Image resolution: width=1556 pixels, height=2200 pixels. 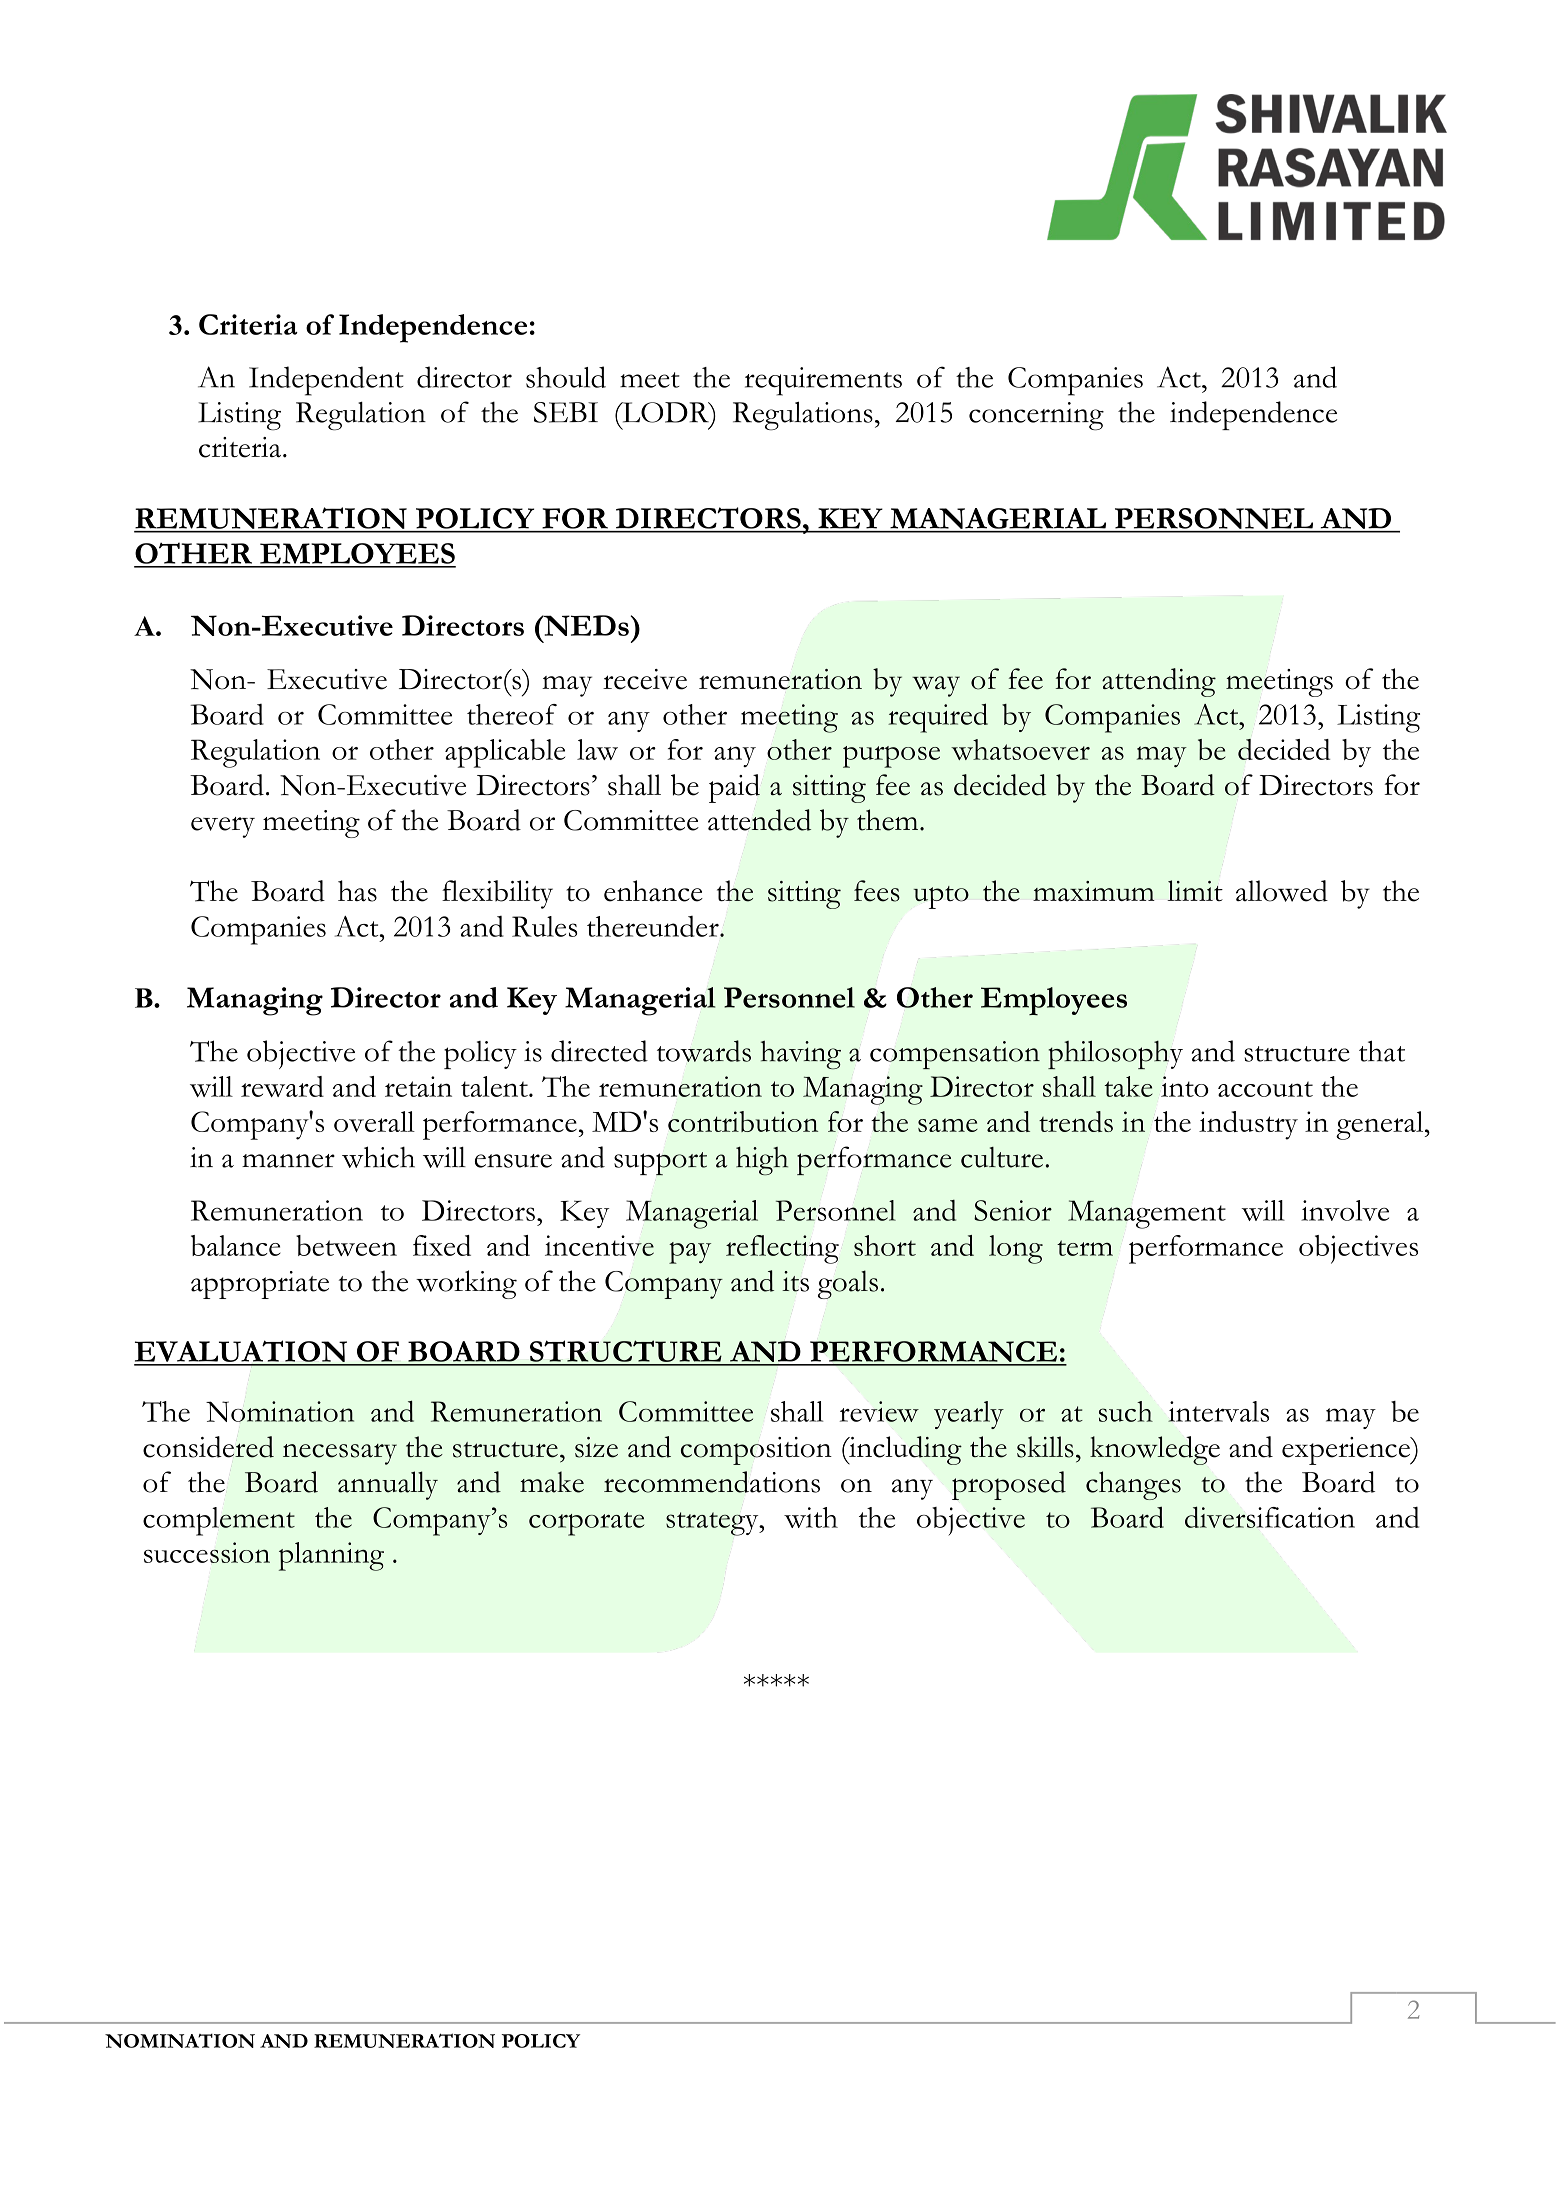 I want to click on attending, so click(x=1159, y=682).
